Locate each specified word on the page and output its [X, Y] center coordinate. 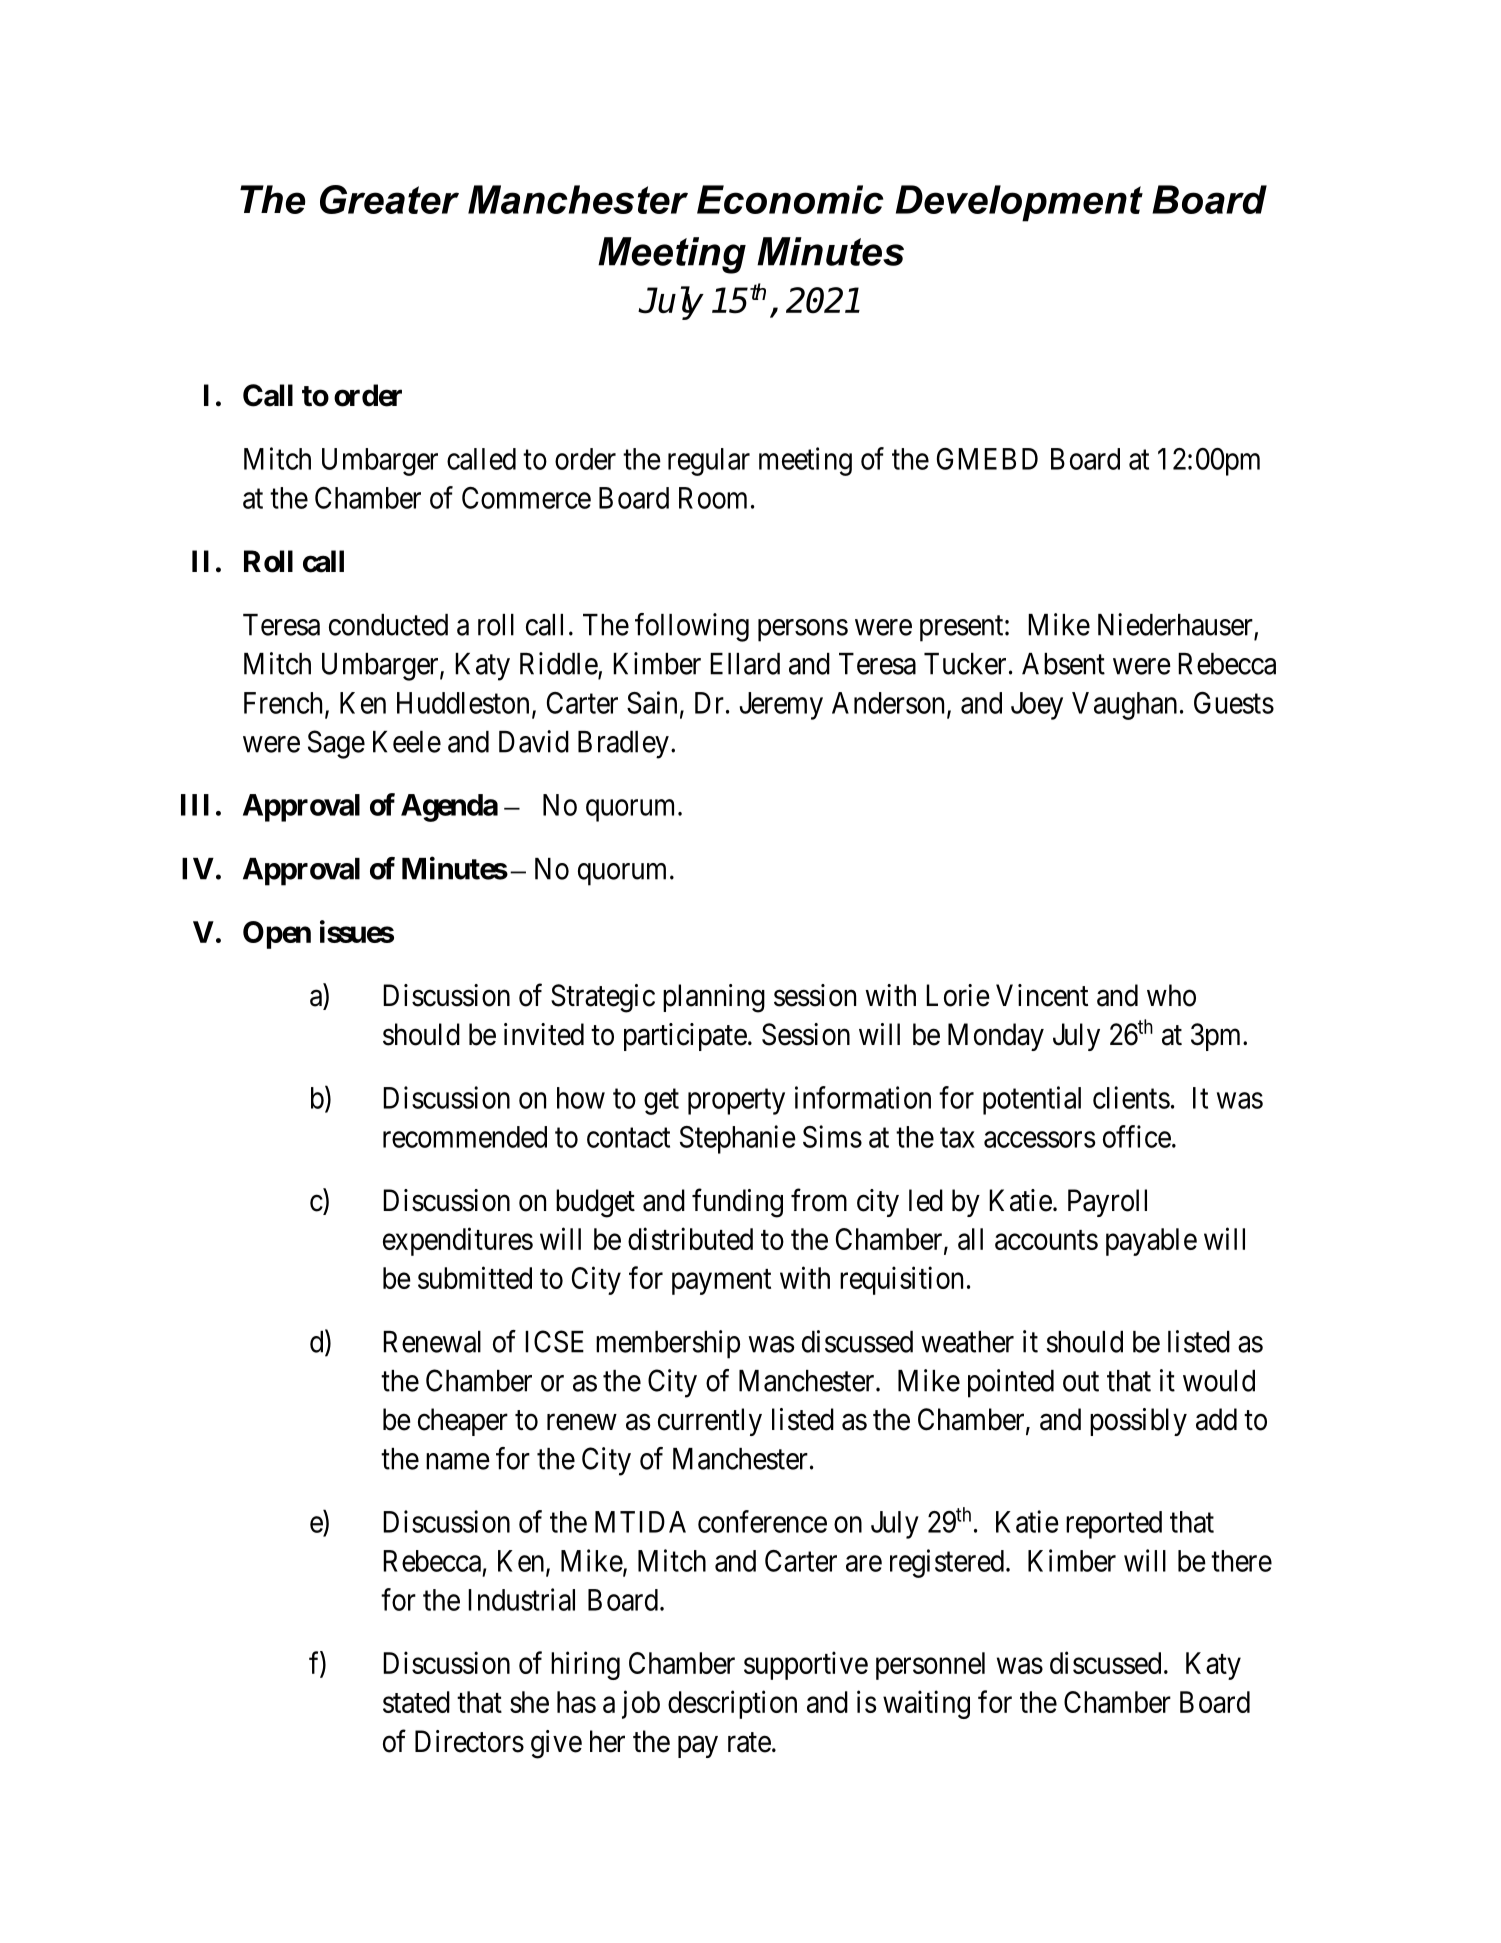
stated [416, 1702]
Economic [790, 199]
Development [1019, 203]
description [732, 1704]
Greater [389, 199]
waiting [926, 1704]
